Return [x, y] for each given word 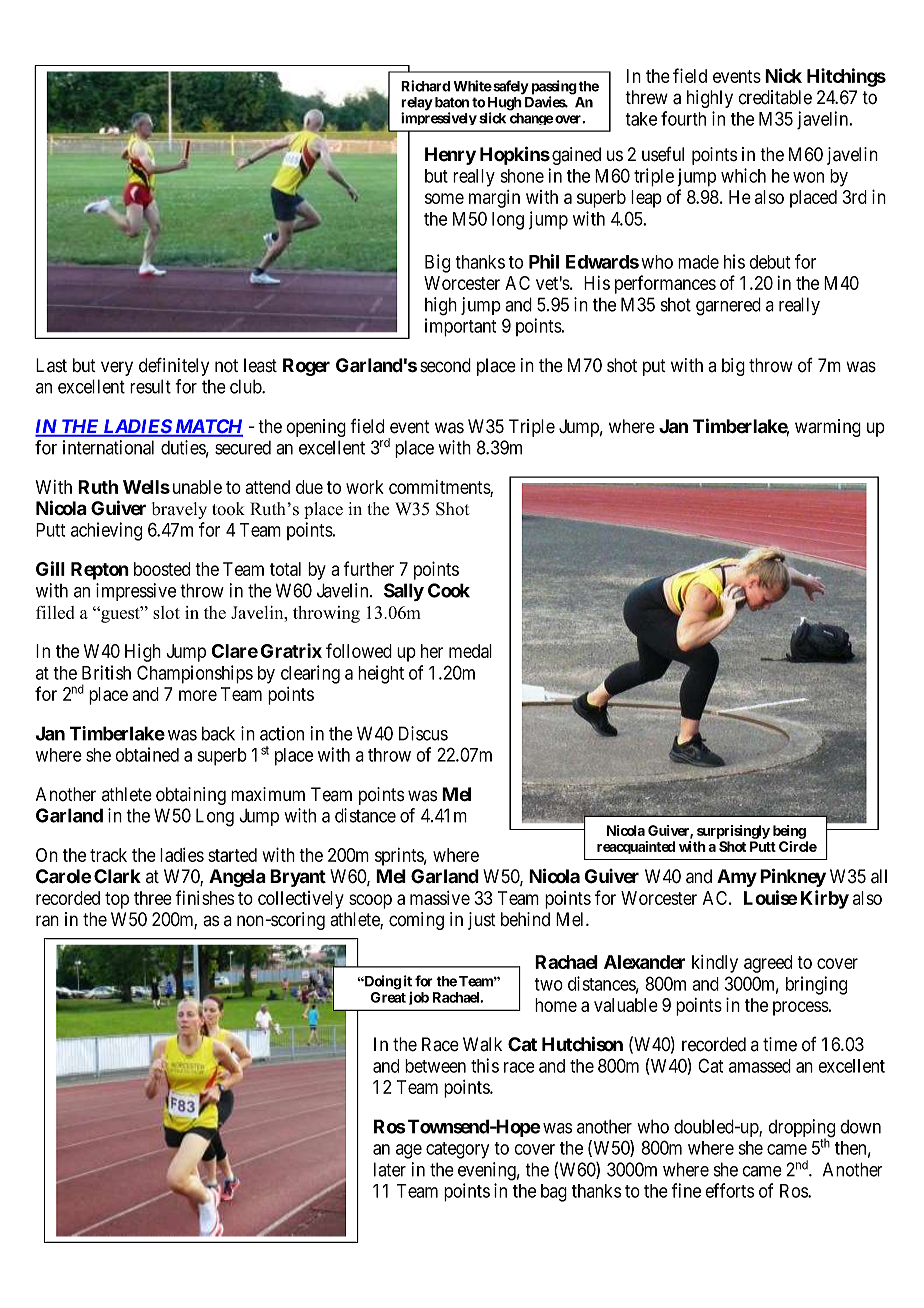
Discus [423, 733]
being [789, 832]
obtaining [191, 796]
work [365, 487]
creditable [775, 97]
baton [452, 102]
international [108, 447]
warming [828, 428]
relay [417, 105]
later [390, 1169]
